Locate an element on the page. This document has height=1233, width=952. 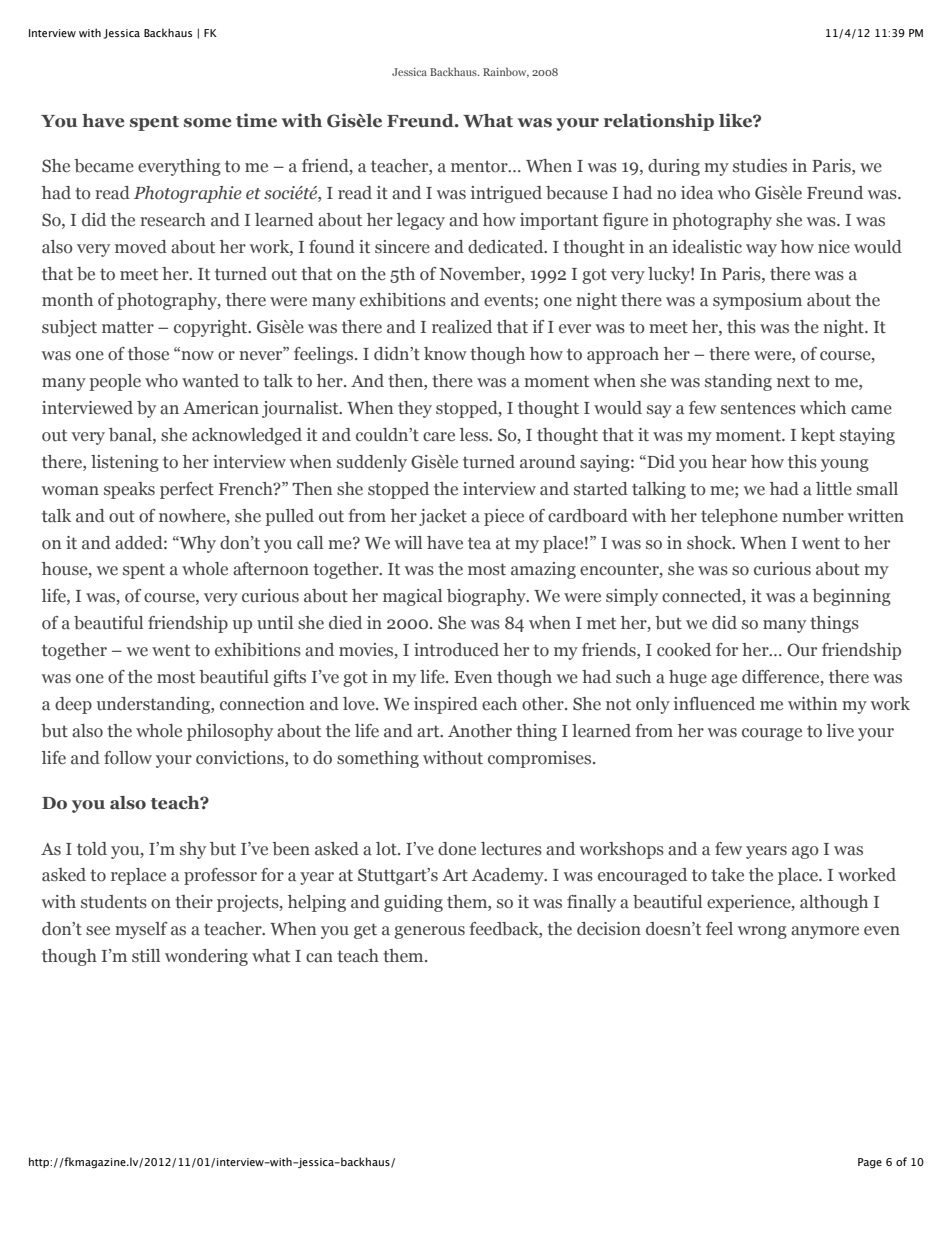
generous is located at coordinates (429, 932).
